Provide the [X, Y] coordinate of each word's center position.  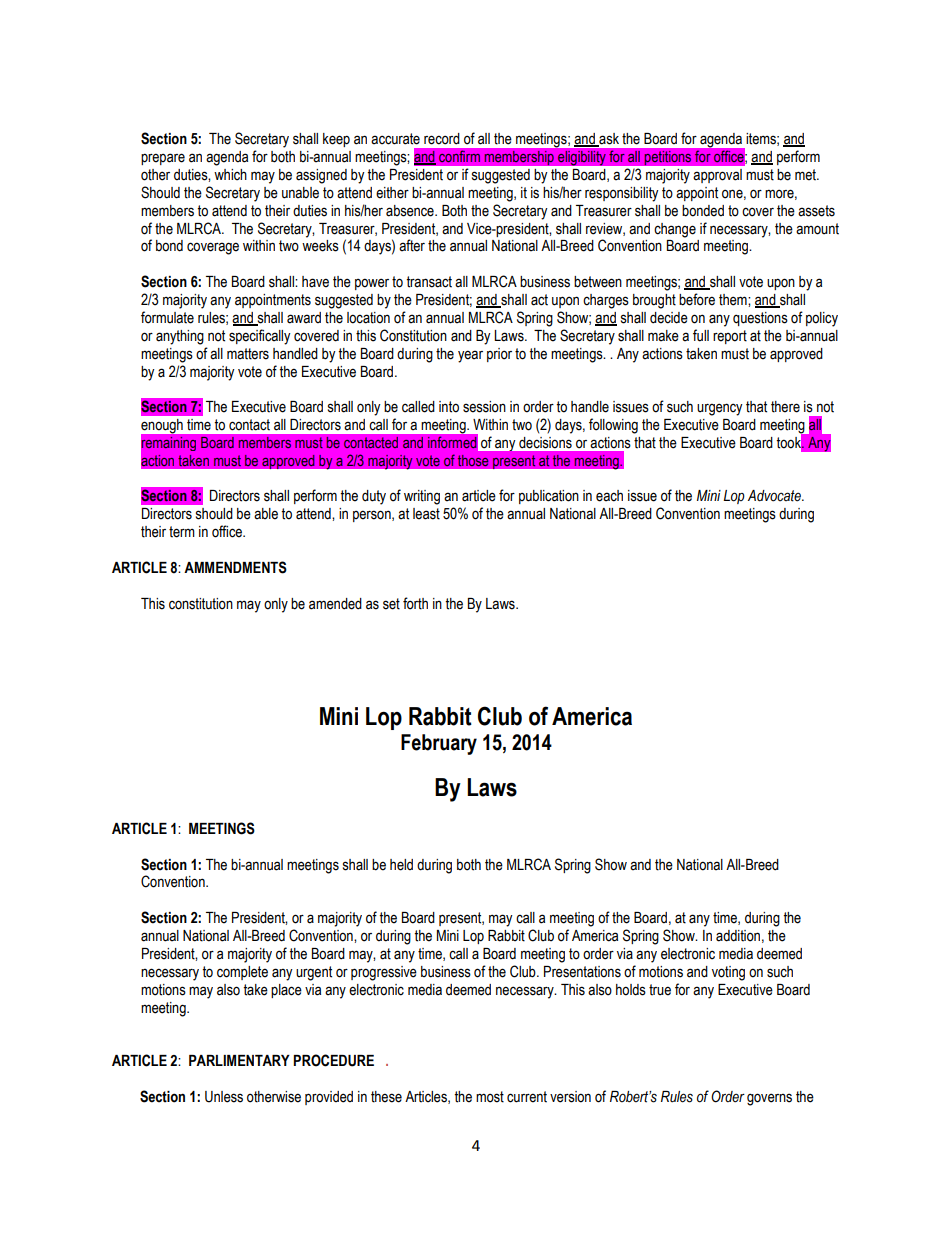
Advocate [775, 496]
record [442, 139]
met [807, 175]
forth [415, 603]
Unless [224, 1097]
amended [335, 604]
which [230, 175]
